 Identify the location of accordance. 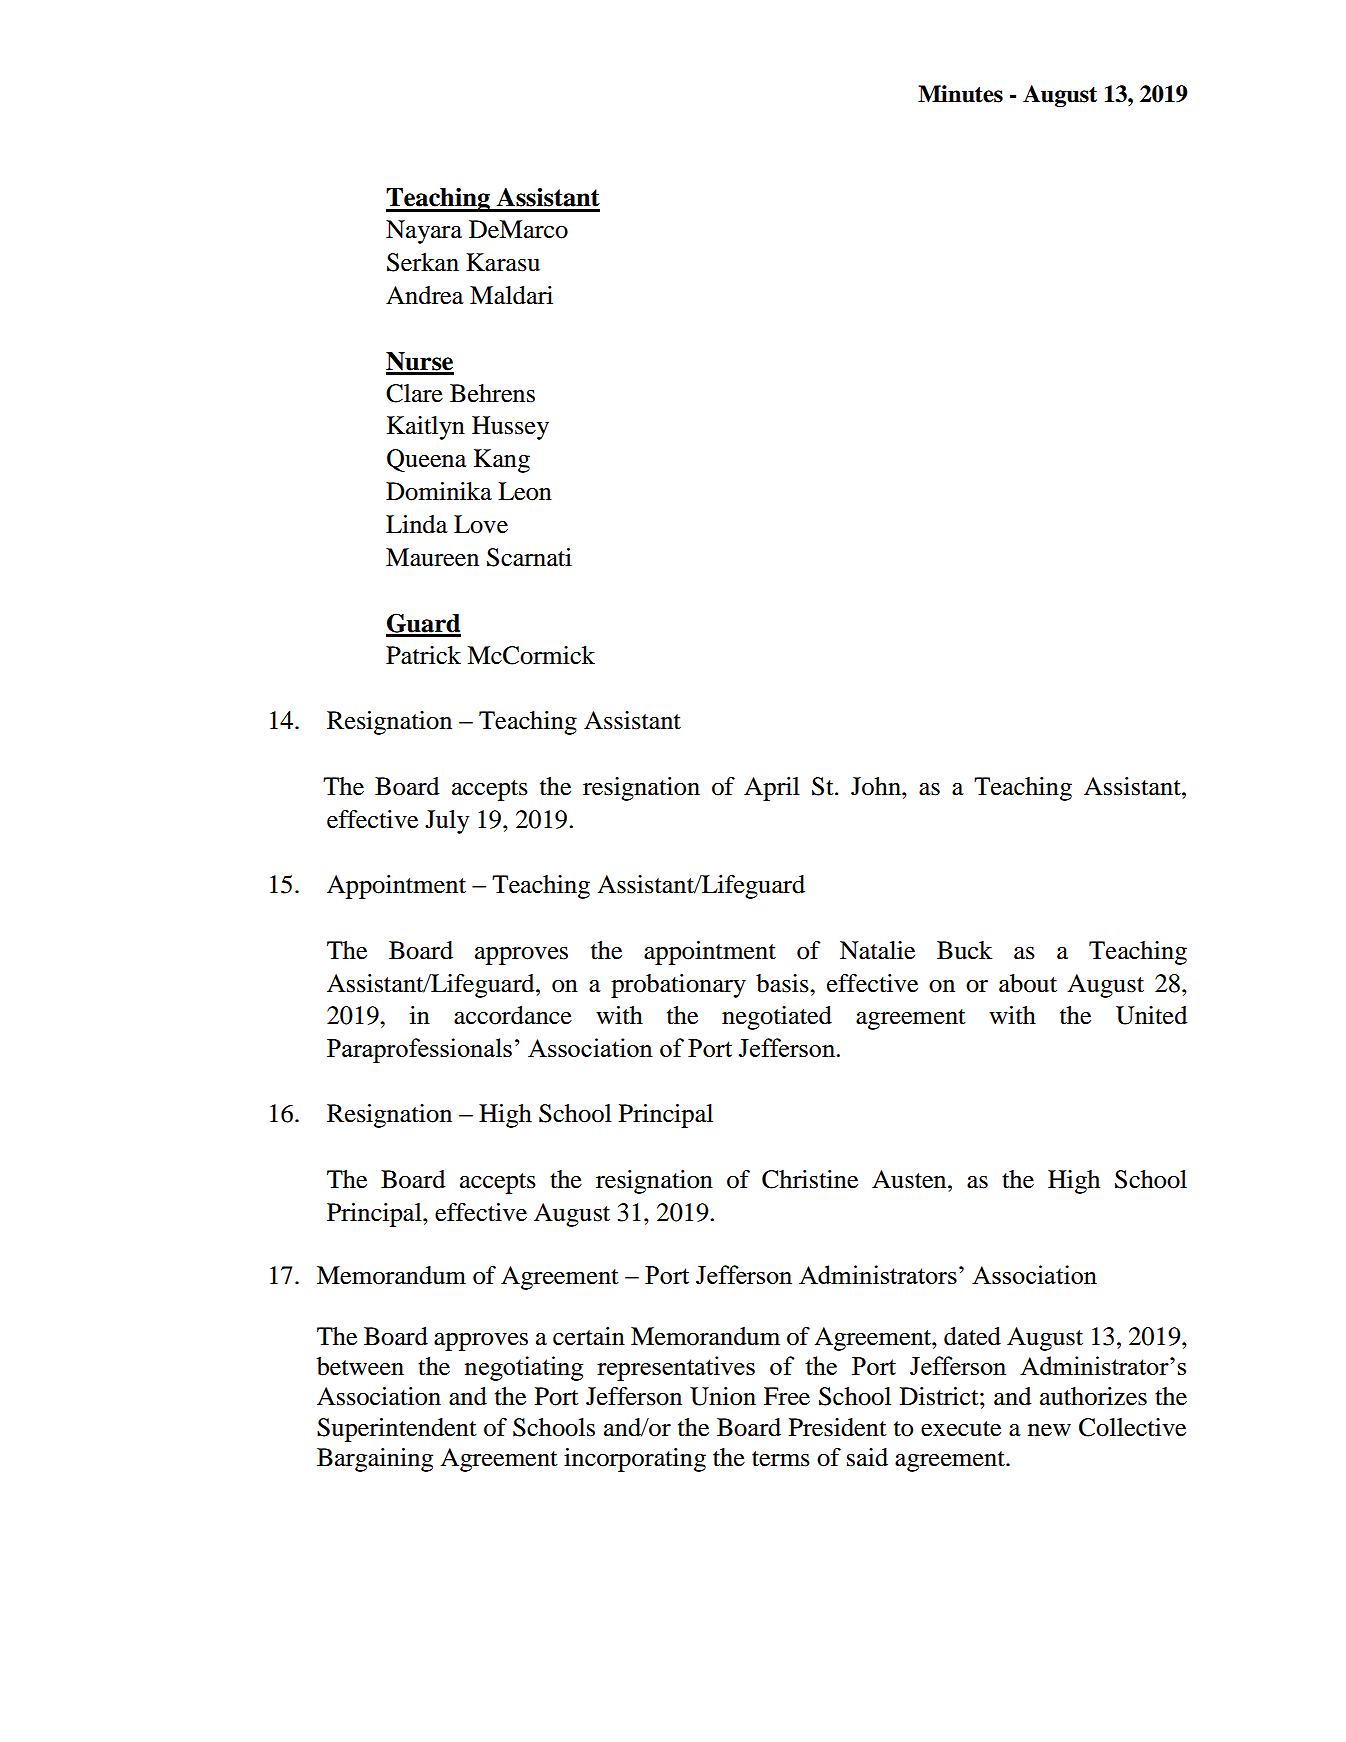
(513, 1015).
